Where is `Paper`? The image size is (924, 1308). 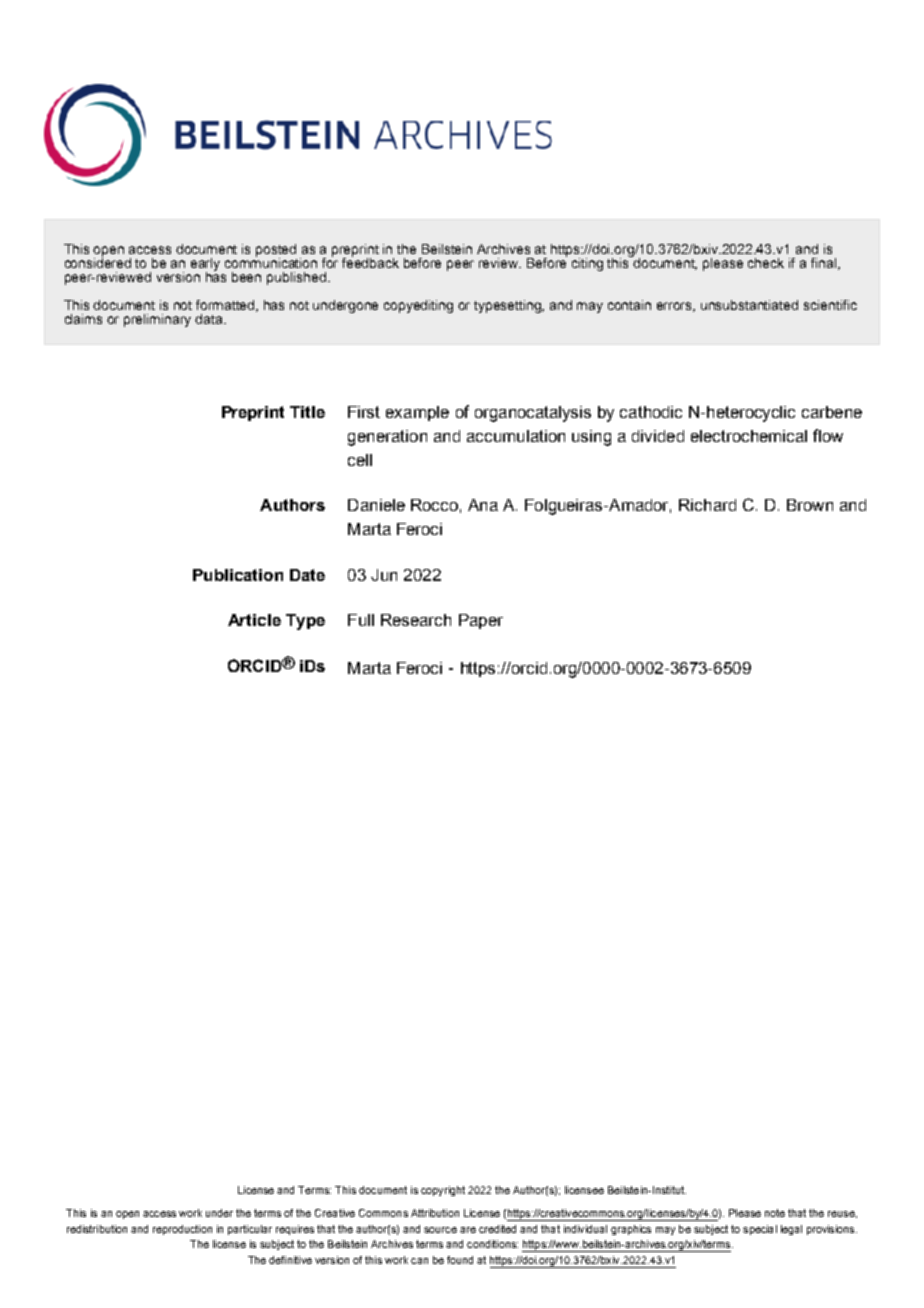
Paper is located at coordinates (481, 621).
